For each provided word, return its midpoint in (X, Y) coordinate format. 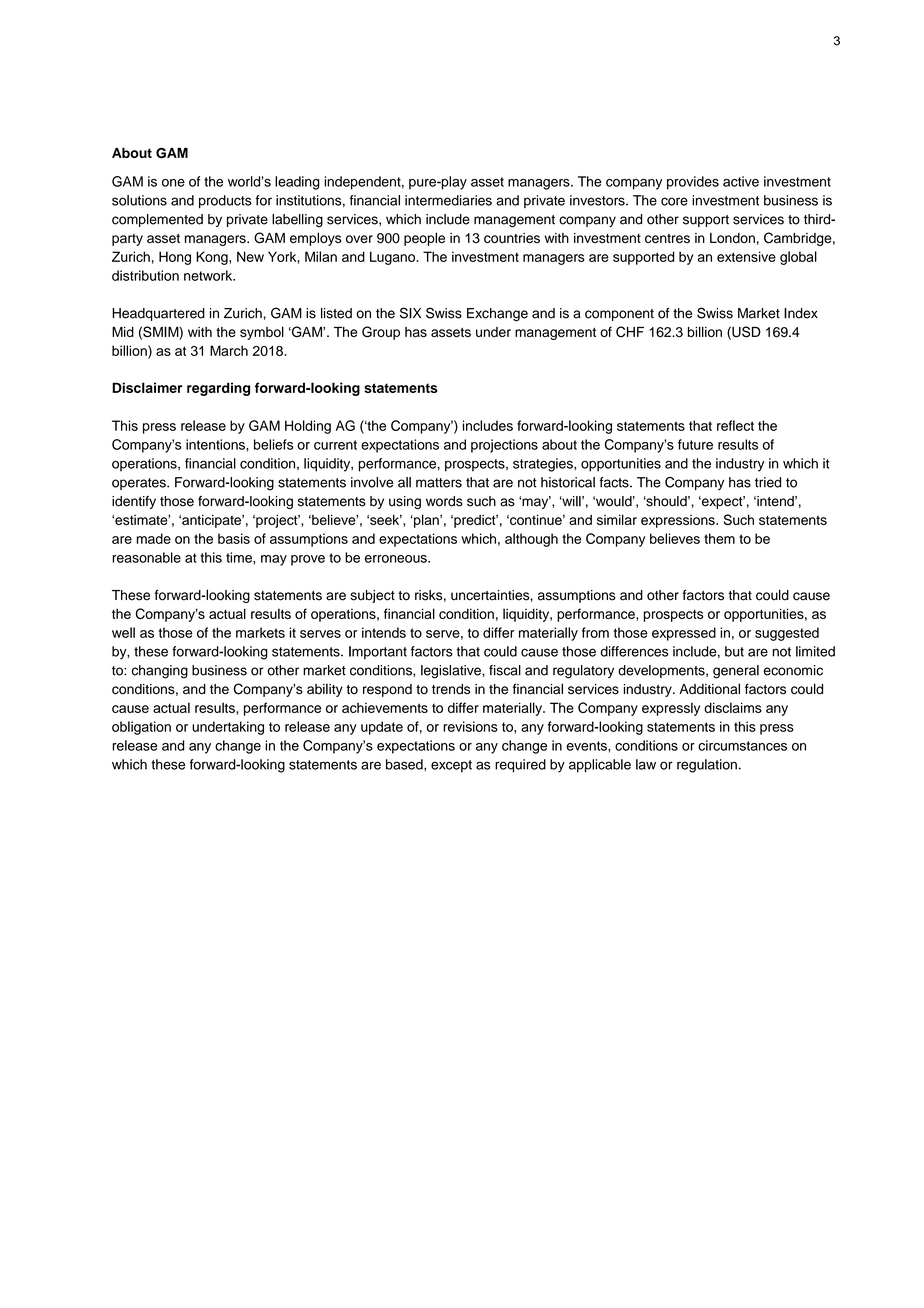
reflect (735, 425)
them (719, 538)
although (531, 540)
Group (381, 333)
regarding (218, 389)
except (451, 766)
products (225, 201)
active (741, 181)
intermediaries (448, 200)
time (240, 557)
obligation (141, 728)
